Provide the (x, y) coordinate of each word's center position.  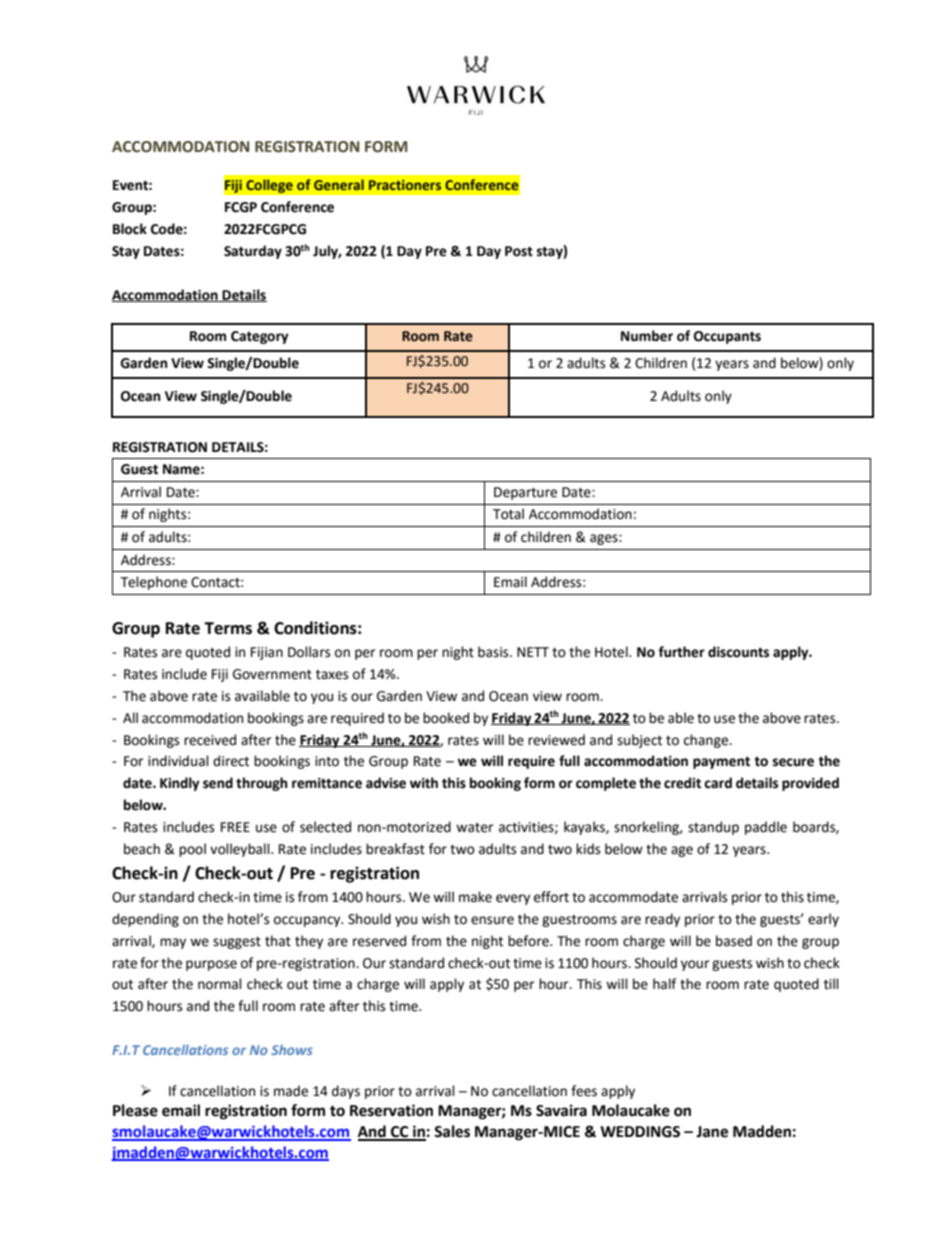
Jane (712, 1132)
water (475, 828)
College (269, 186)
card (718, 783)
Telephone (153, 583)
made (291, 1091)
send (218, 783)
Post (519, 251)
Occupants (727, 337)
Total (508, 514)
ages (605, 539)
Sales (452, 1131)
